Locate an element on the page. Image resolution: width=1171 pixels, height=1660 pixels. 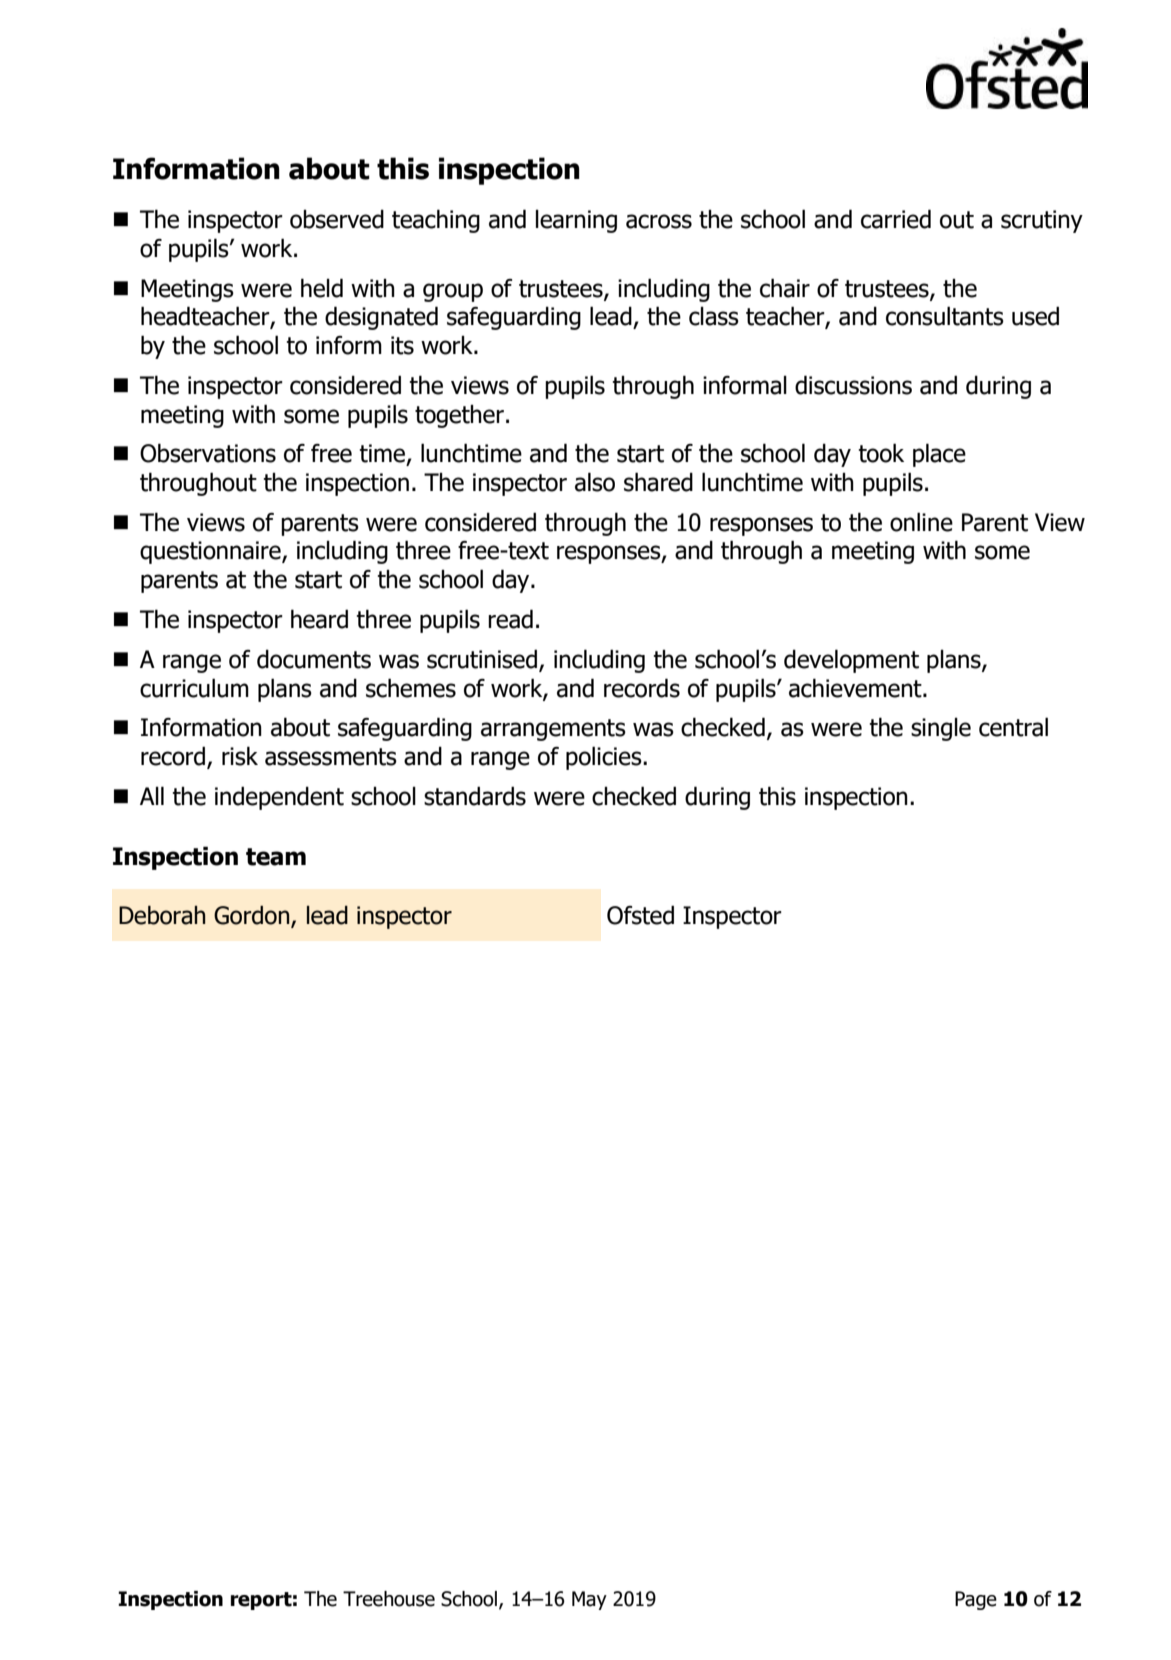
Ofsted is located at coordinates (640, 915).
